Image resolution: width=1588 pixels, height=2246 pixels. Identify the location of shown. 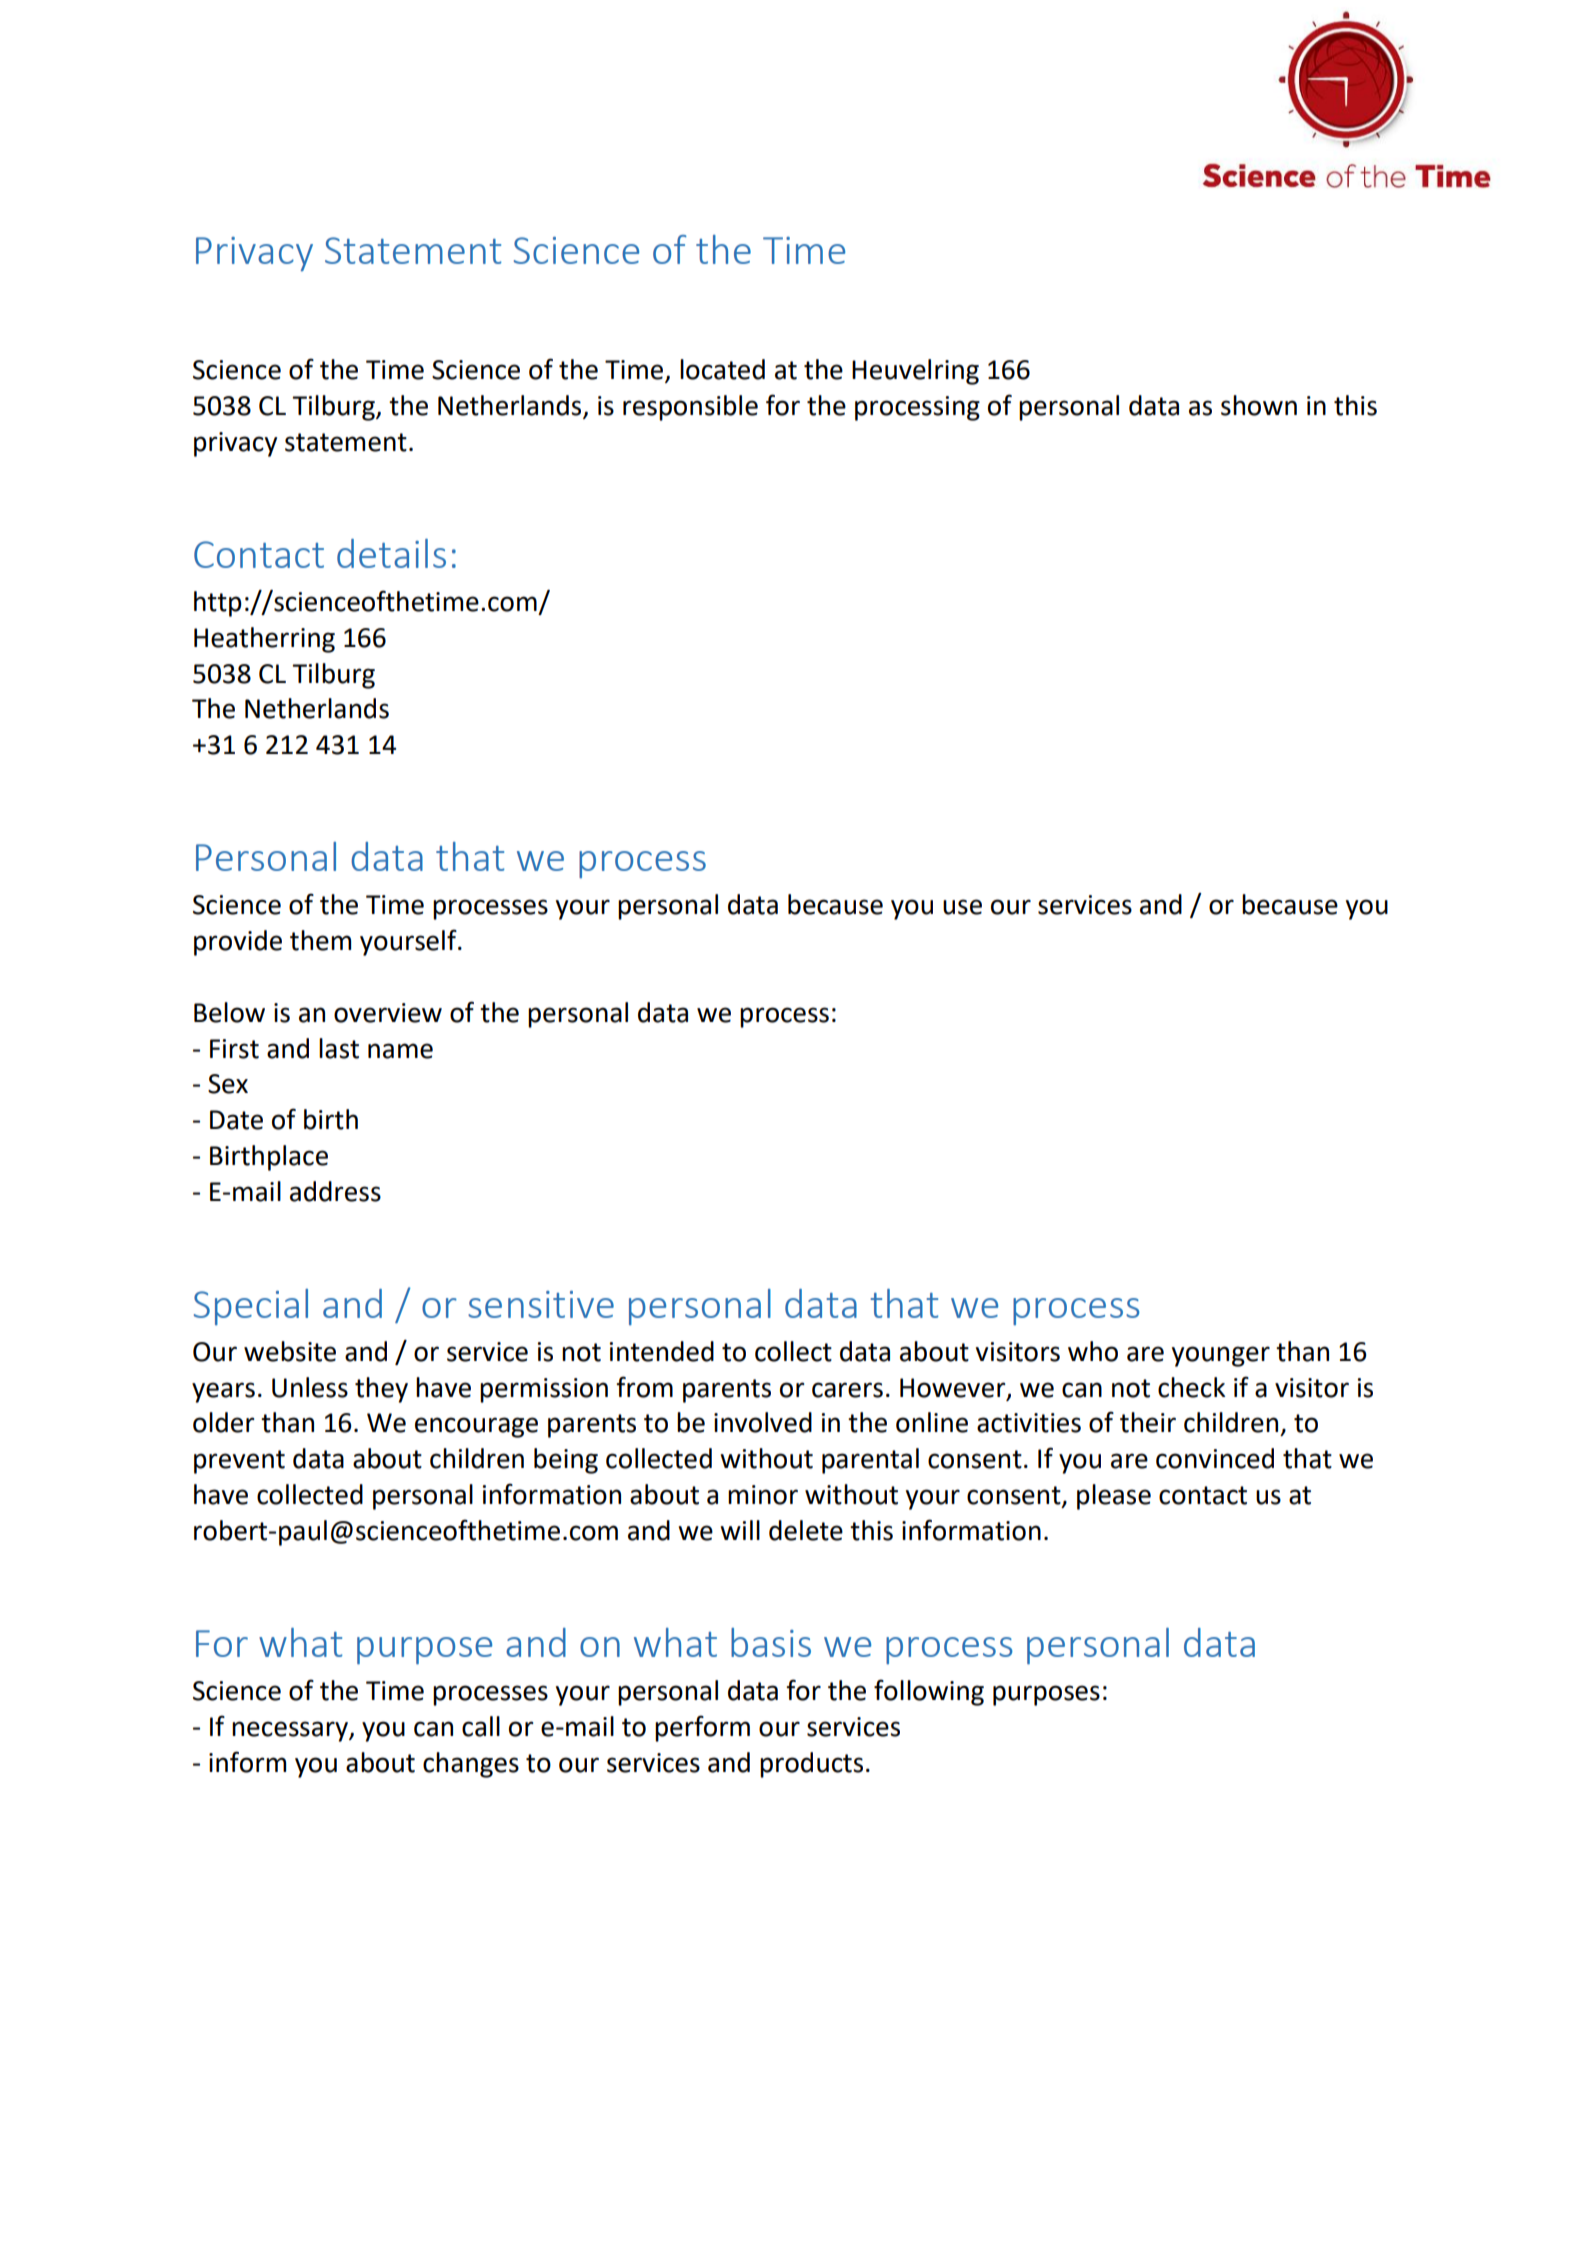
(1259, 405).
